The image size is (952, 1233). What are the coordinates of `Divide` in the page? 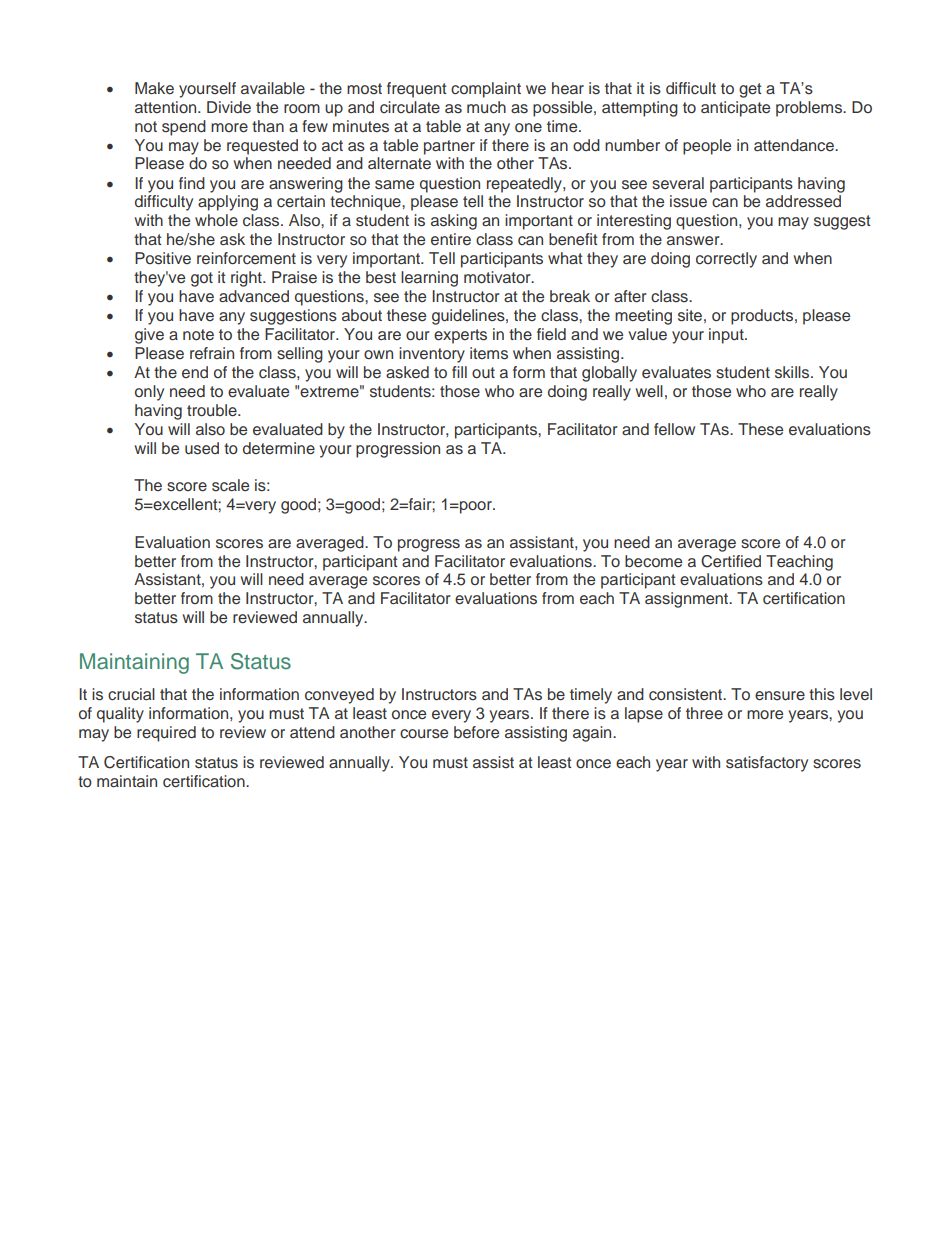 It's located at (229, 107).
